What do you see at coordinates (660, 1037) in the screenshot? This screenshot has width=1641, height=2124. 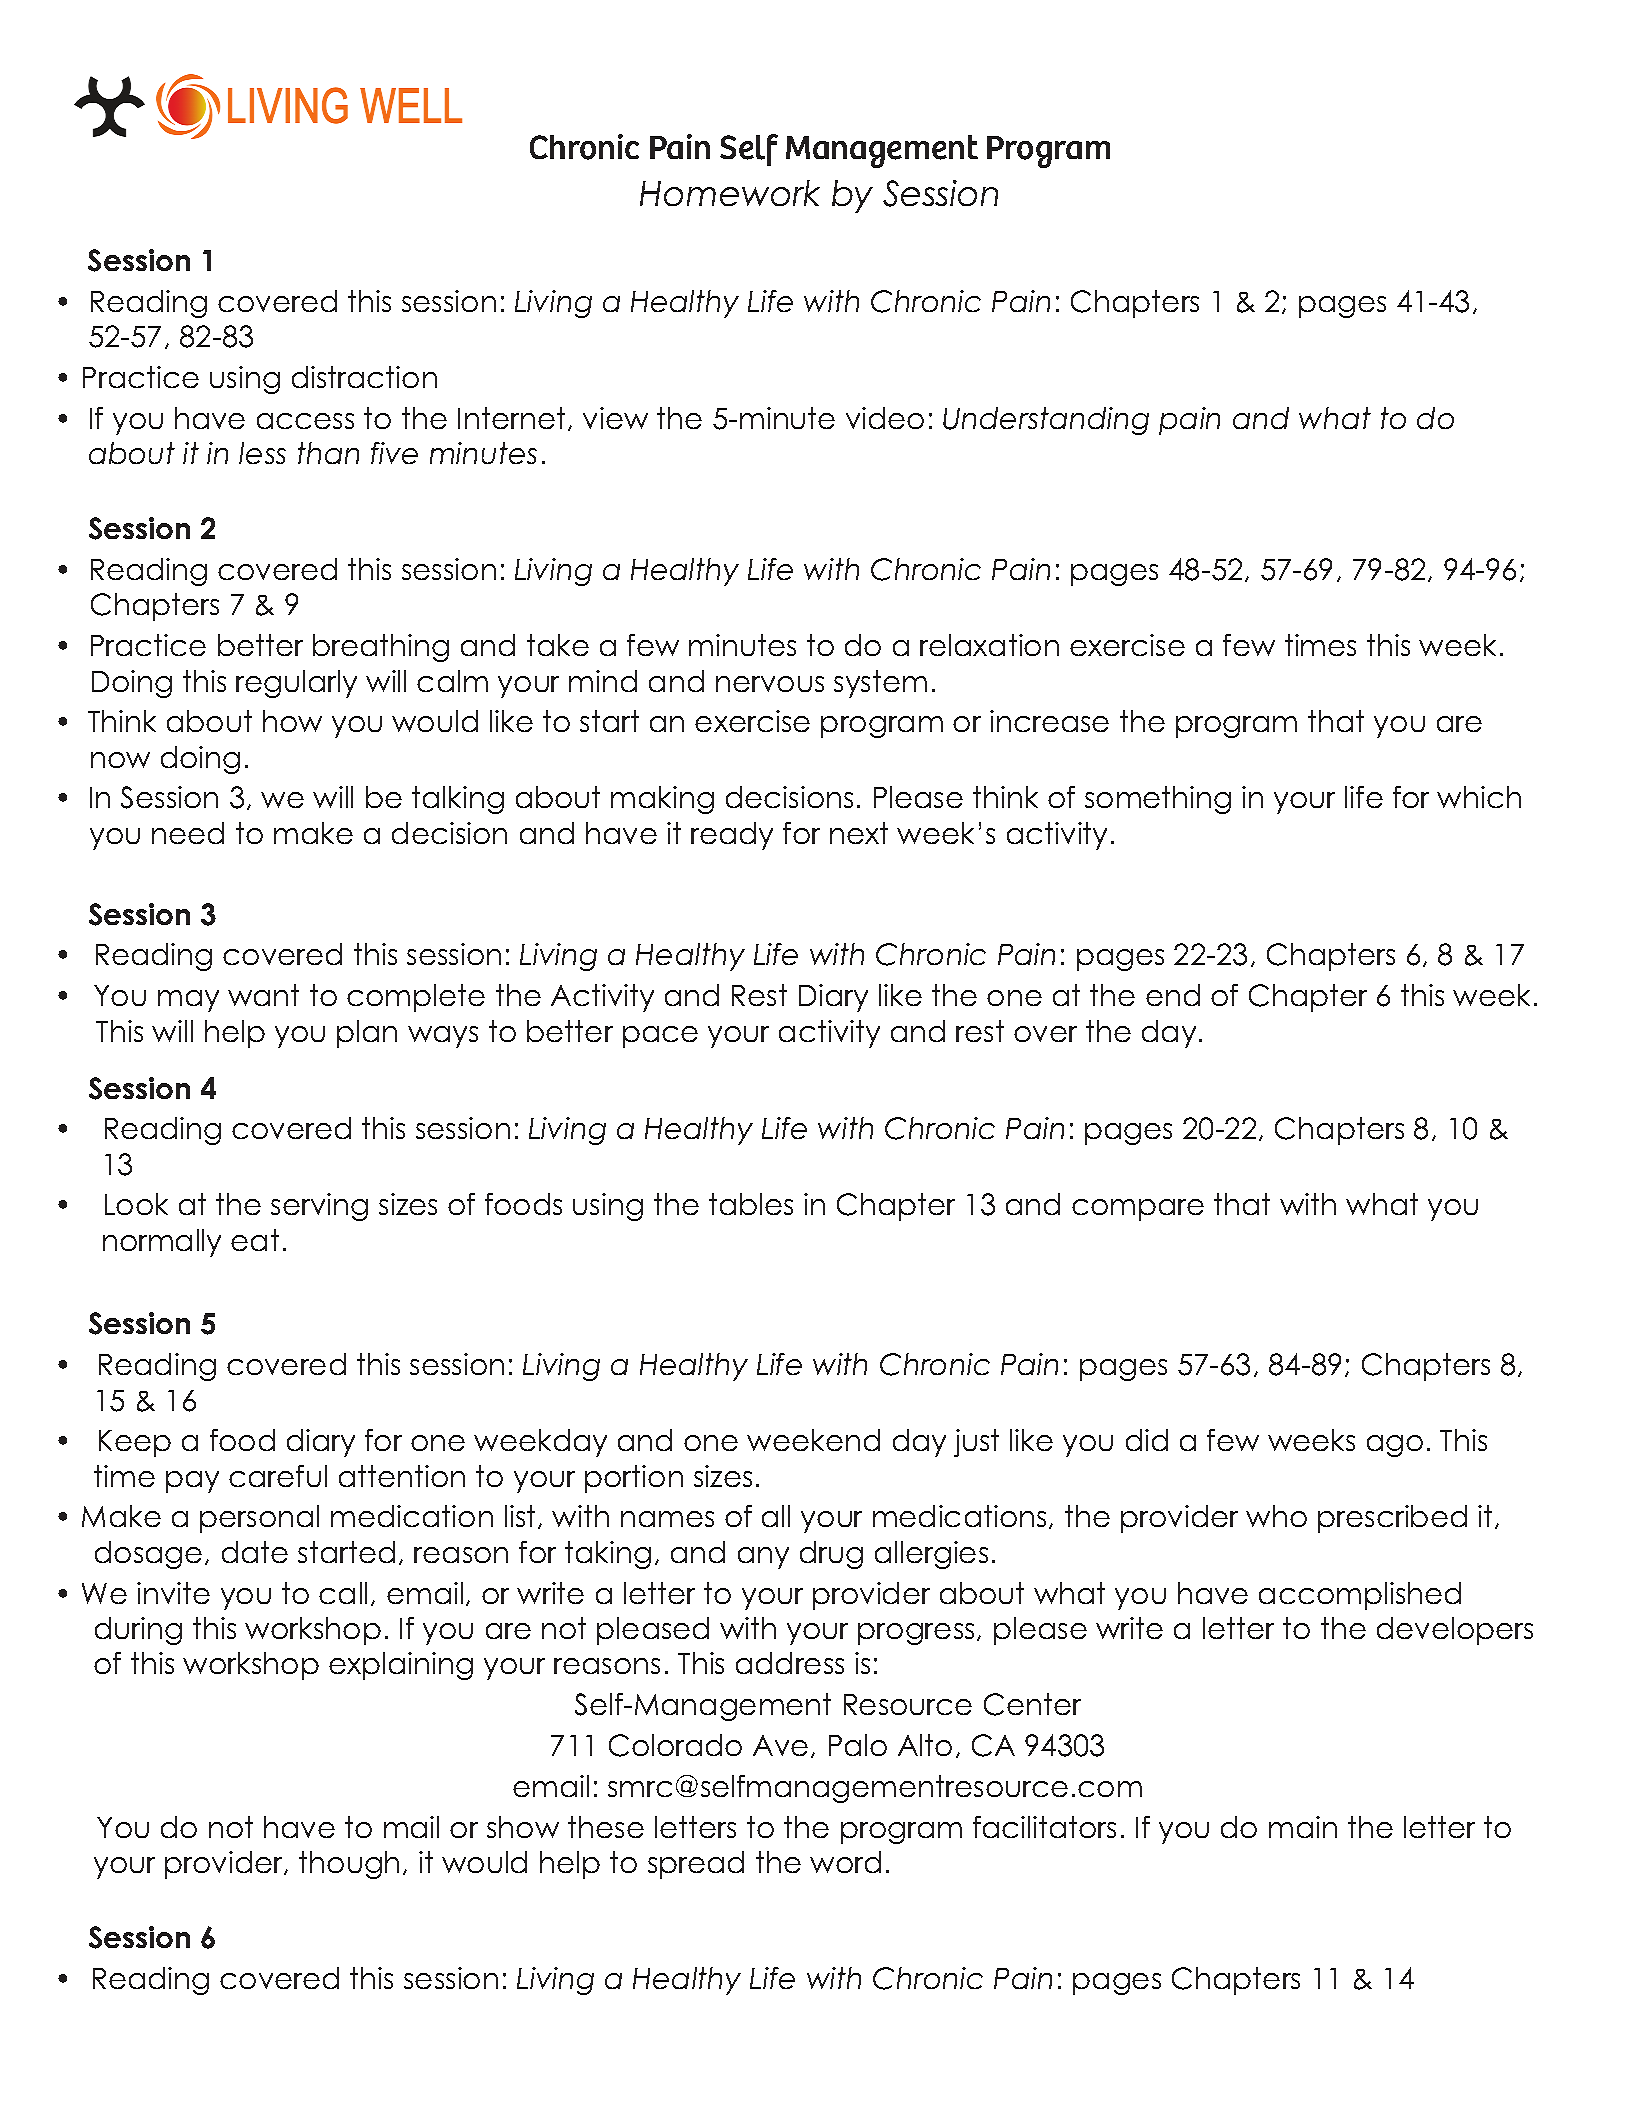 I see `pace` at bounding box center [660, 1037].
